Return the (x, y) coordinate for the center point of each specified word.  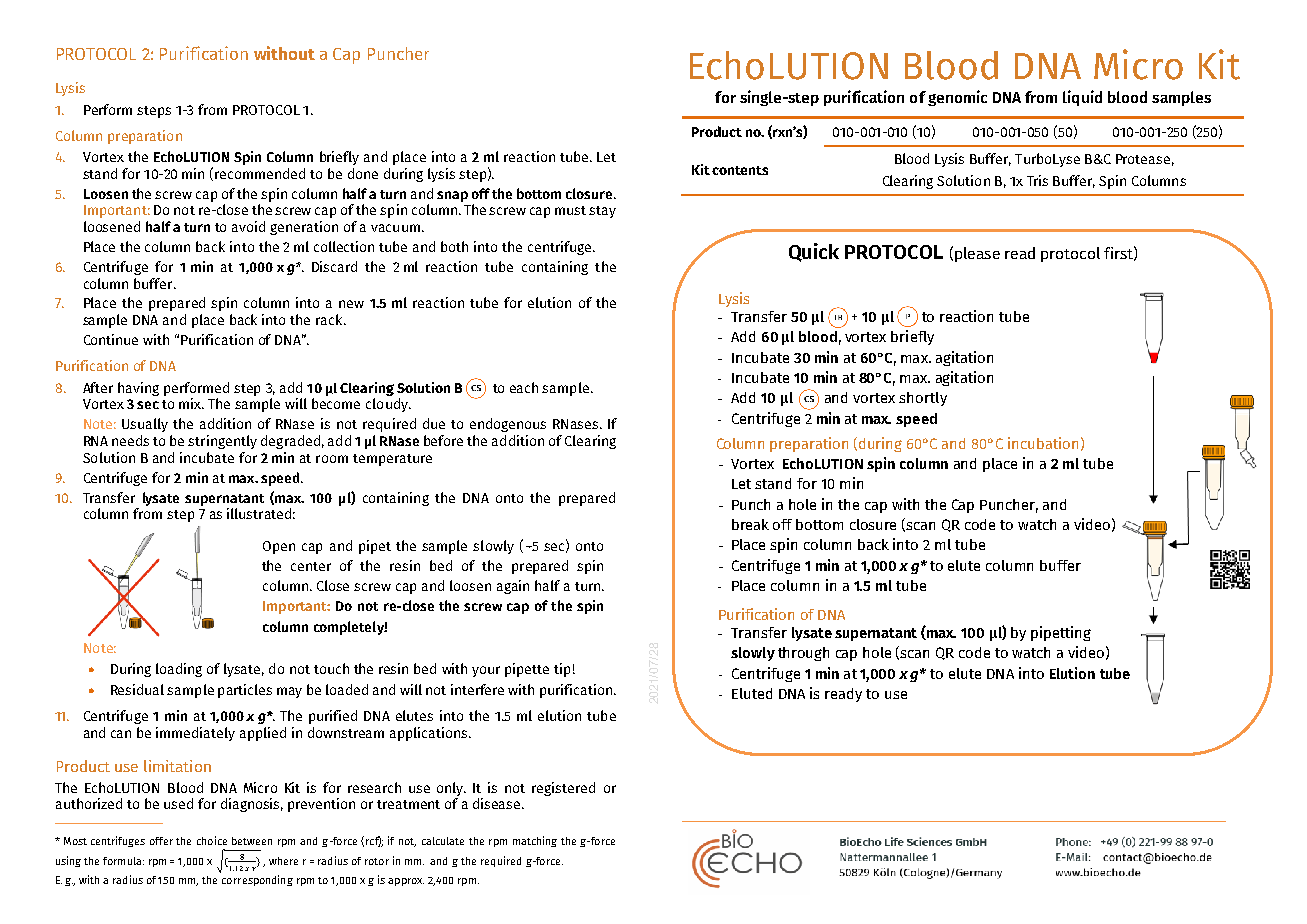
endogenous (508, 425)
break (750, 524)
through (803, 654)
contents (740, 170)
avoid (248, 226)
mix (191, 403)
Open (279, 547)
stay (602, 212)
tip (562, 670)
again (513, 587)
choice (212, 840)
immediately (195, 734)
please (977, 254)
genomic (957, 98)
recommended (260, 173)
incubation (1043, 443)
